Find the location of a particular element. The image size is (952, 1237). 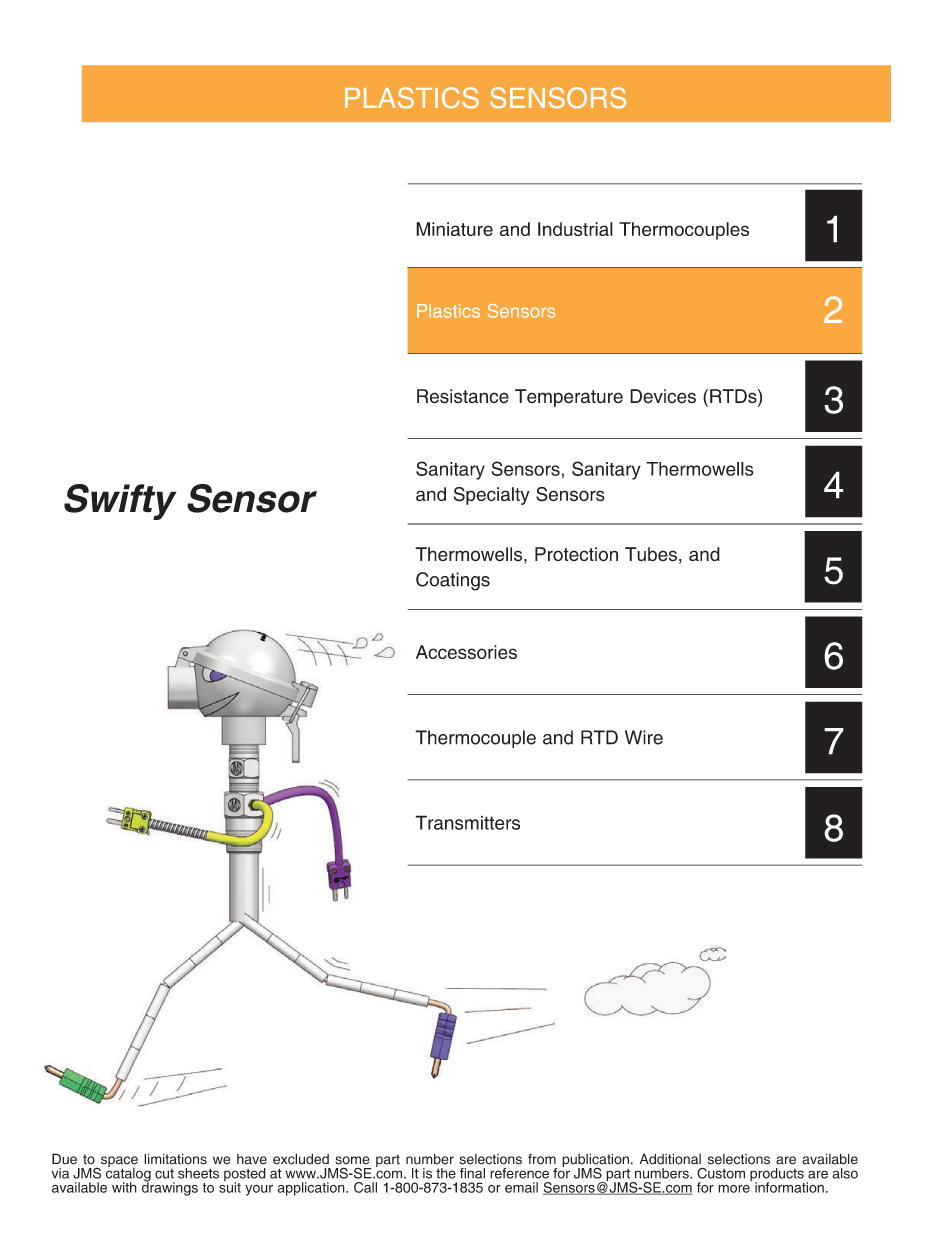

Accessories is located at coordinates (466, 652).
